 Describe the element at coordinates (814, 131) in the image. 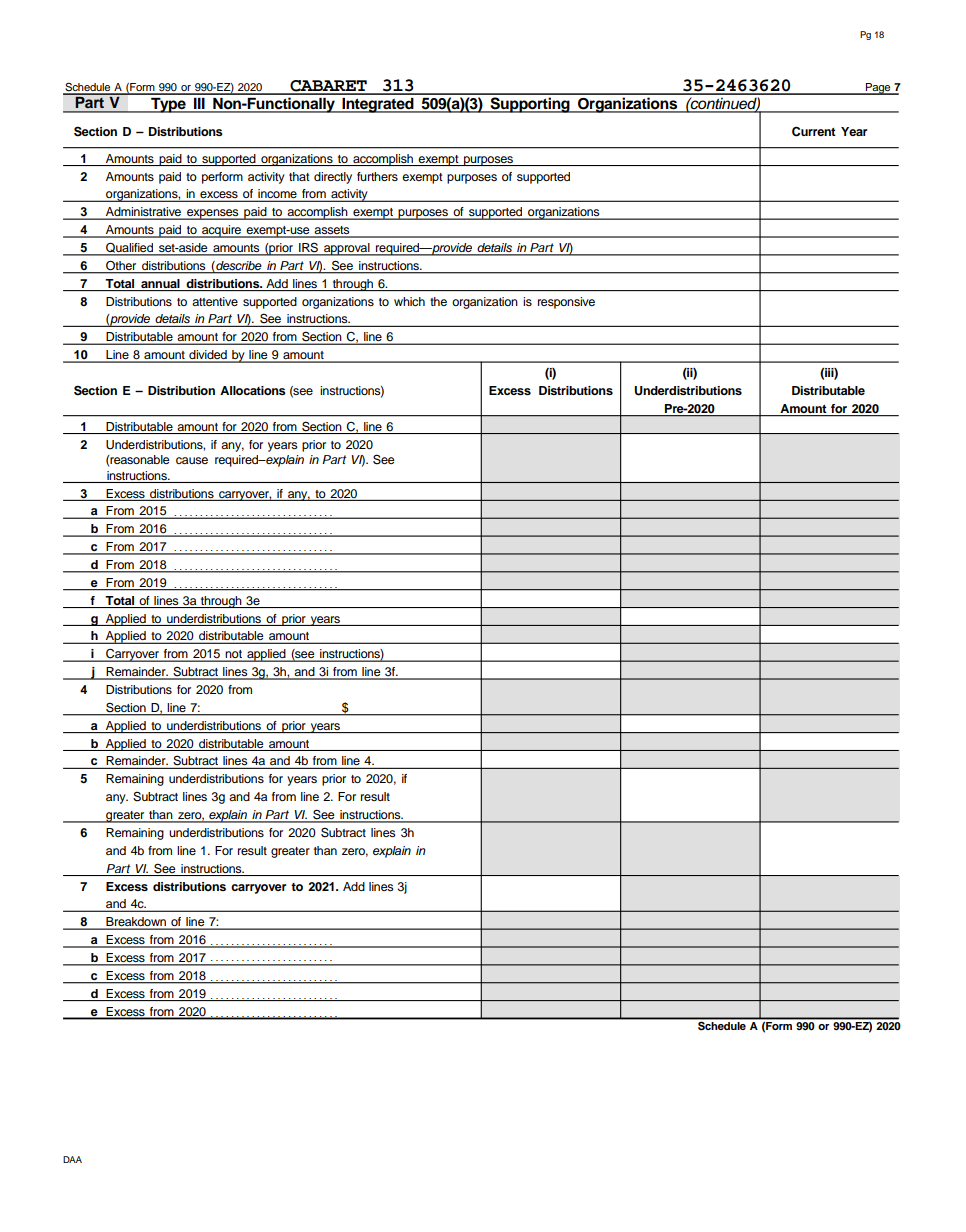

I see `Current` at that location.
